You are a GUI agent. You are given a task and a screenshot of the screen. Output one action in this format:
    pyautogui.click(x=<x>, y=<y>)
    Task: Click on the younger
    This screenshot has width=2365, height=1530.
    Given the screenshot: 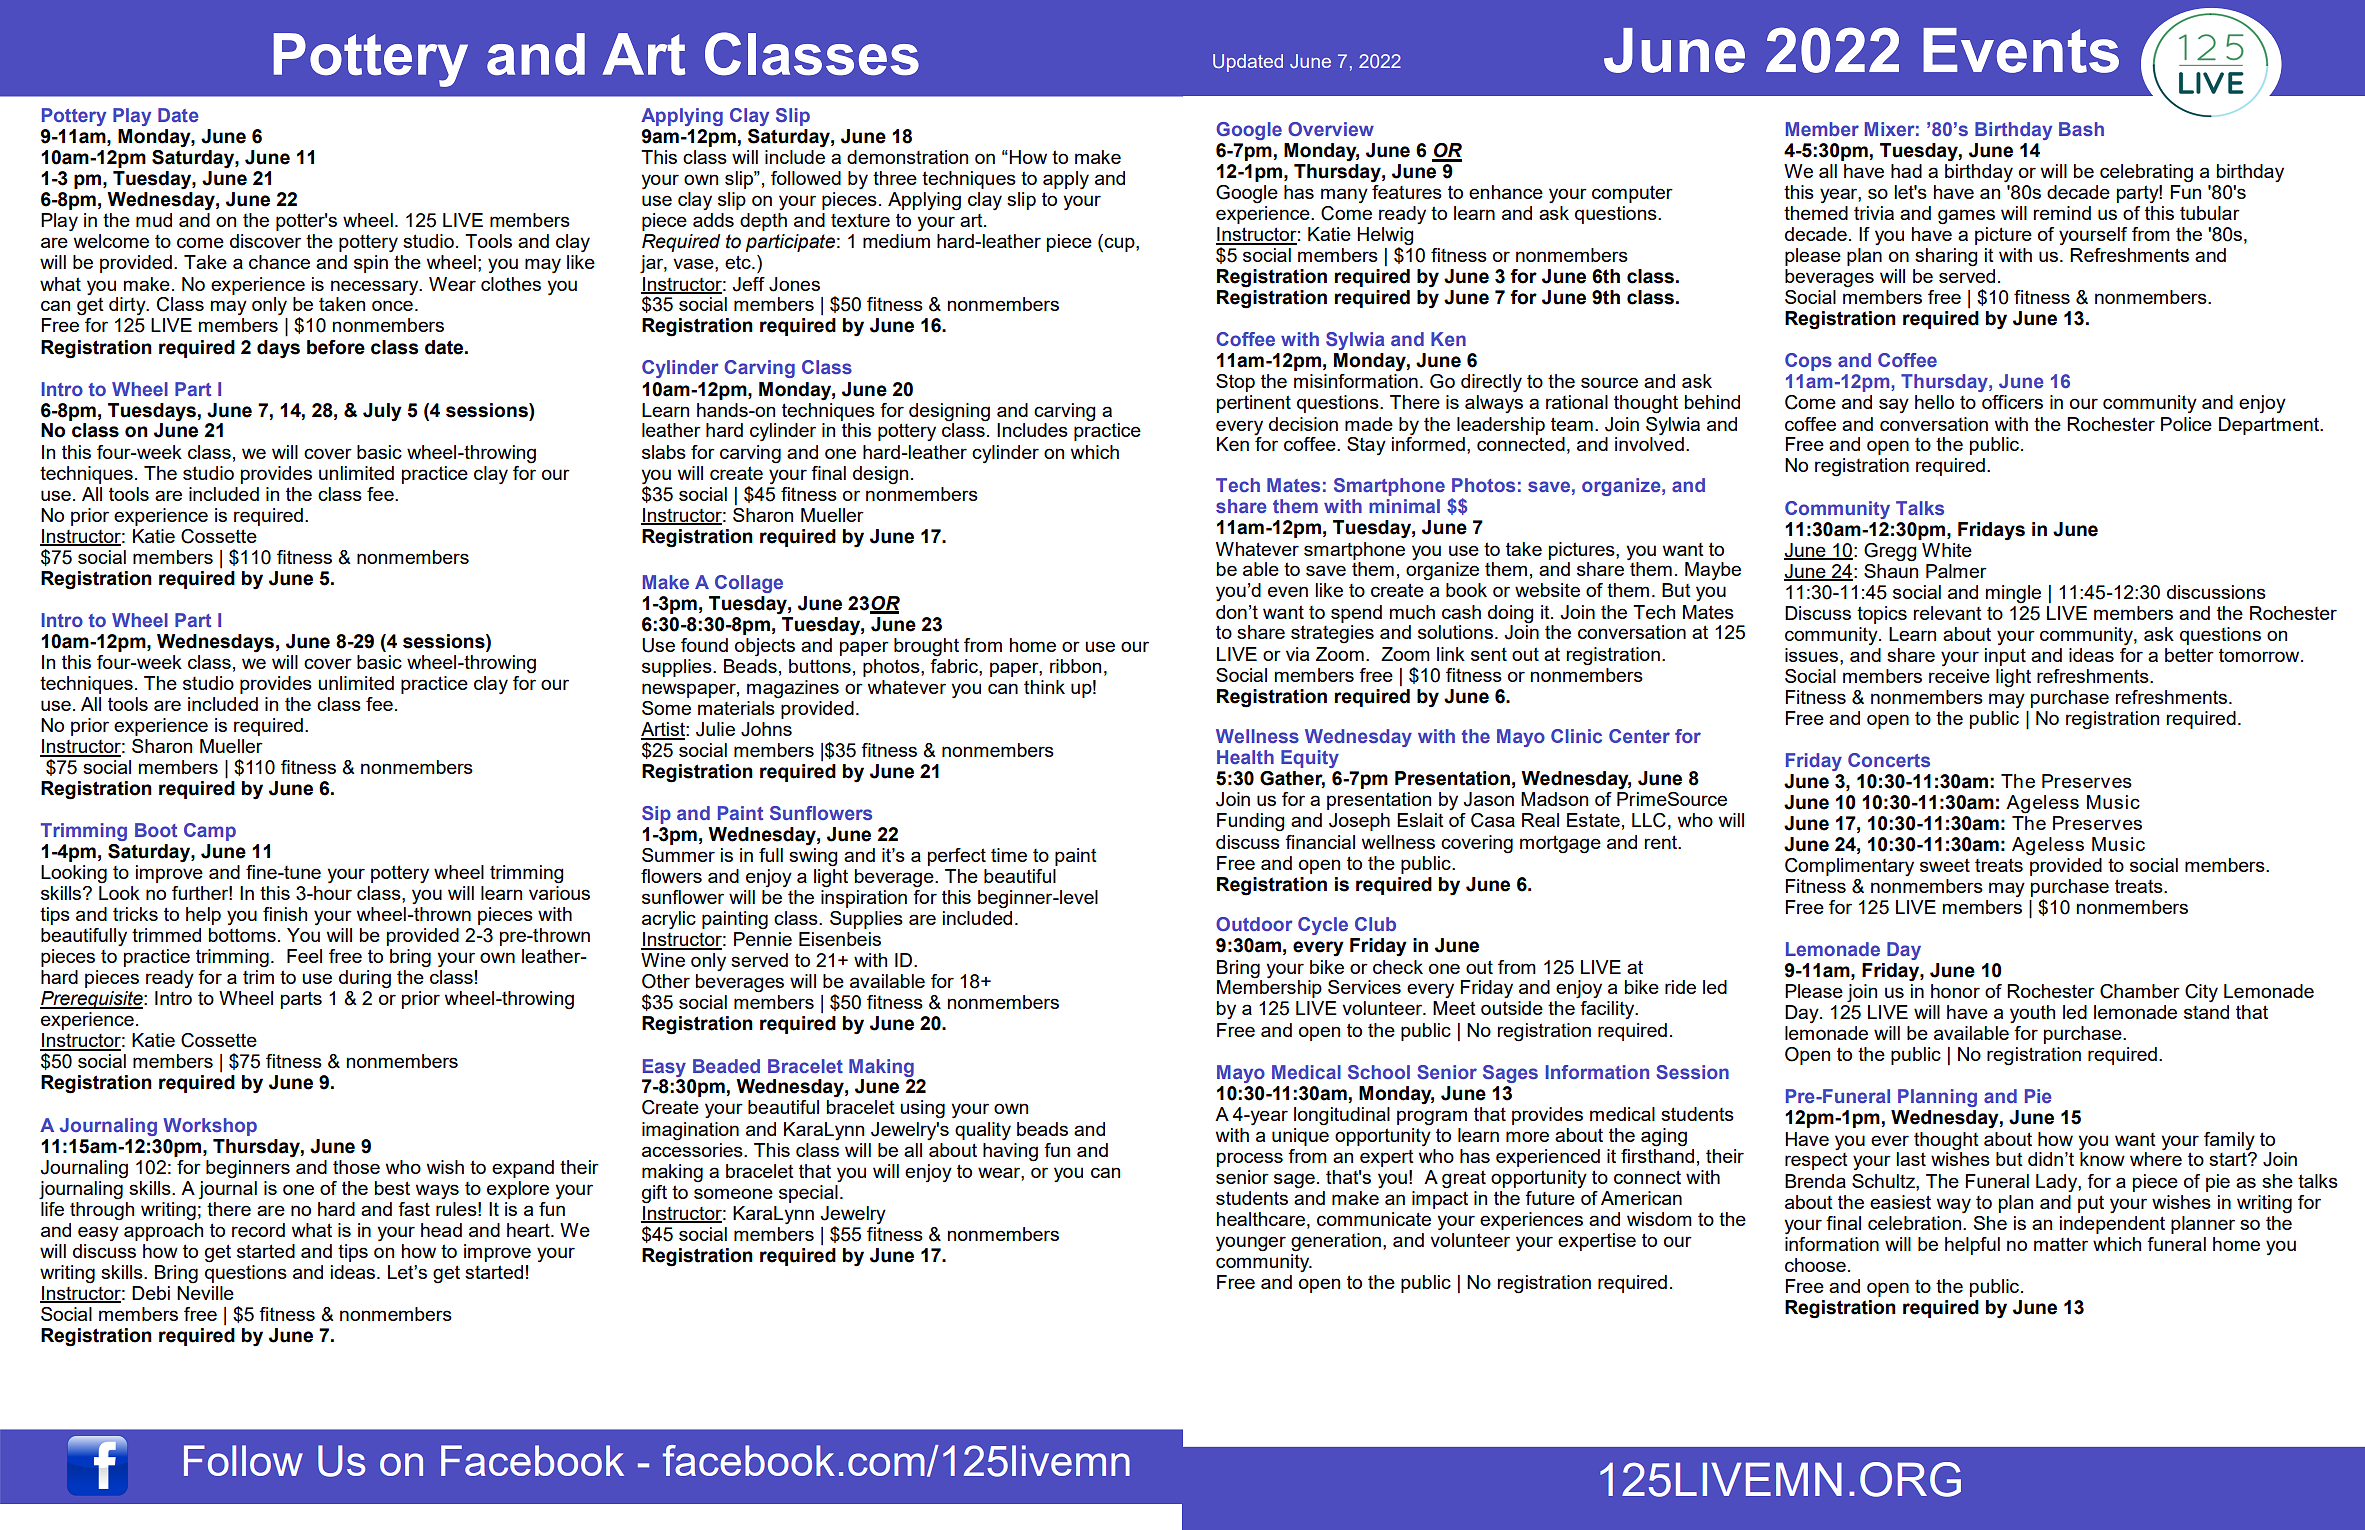 What is the action you would take?
    pyautogui.click(x=1251, y=1244)
